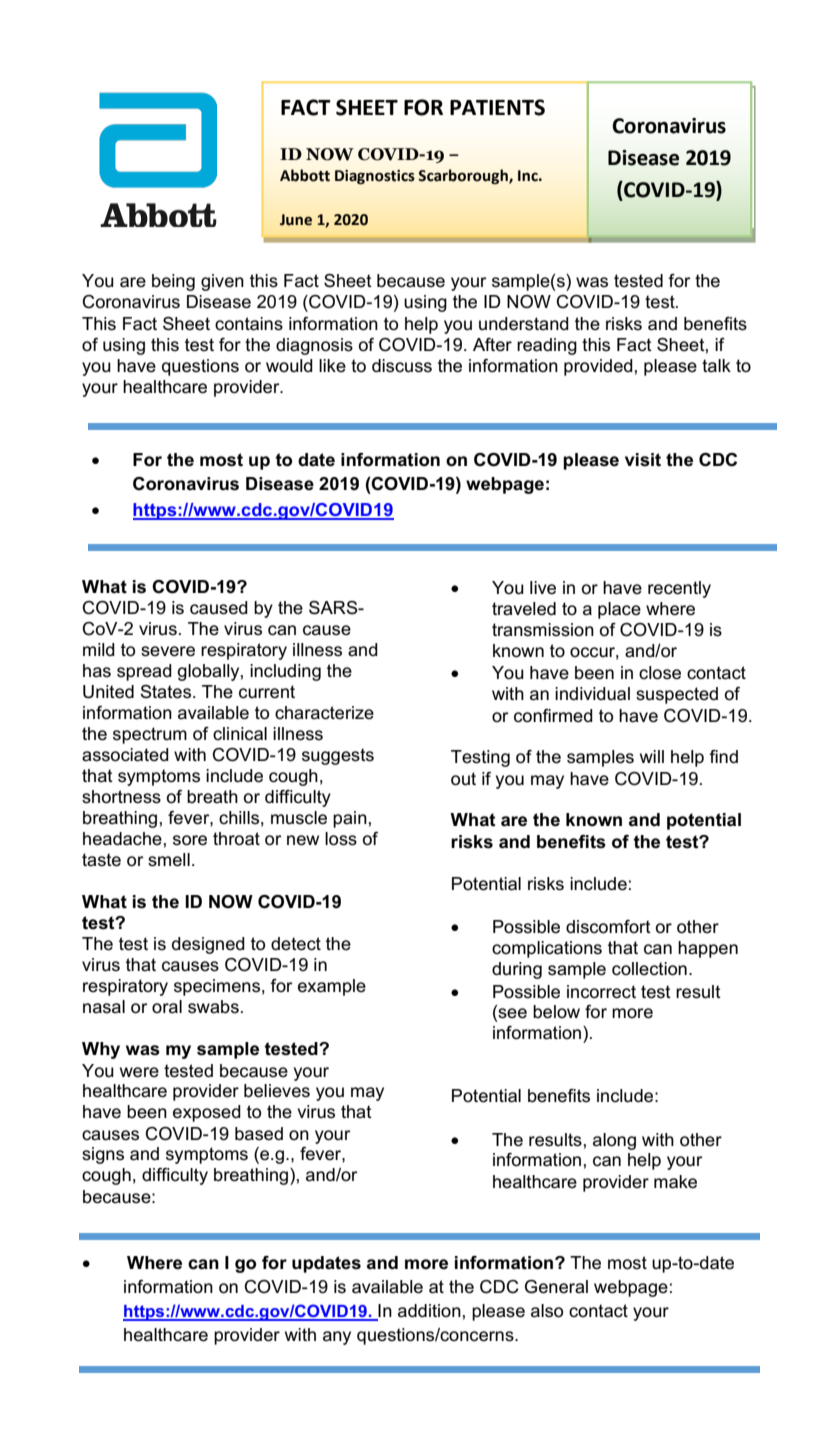 This document has height=1456, width=840. What do you see at coordinates (150, 735) in the document?
I see `spectrum` at bounding box center [150, 735].
